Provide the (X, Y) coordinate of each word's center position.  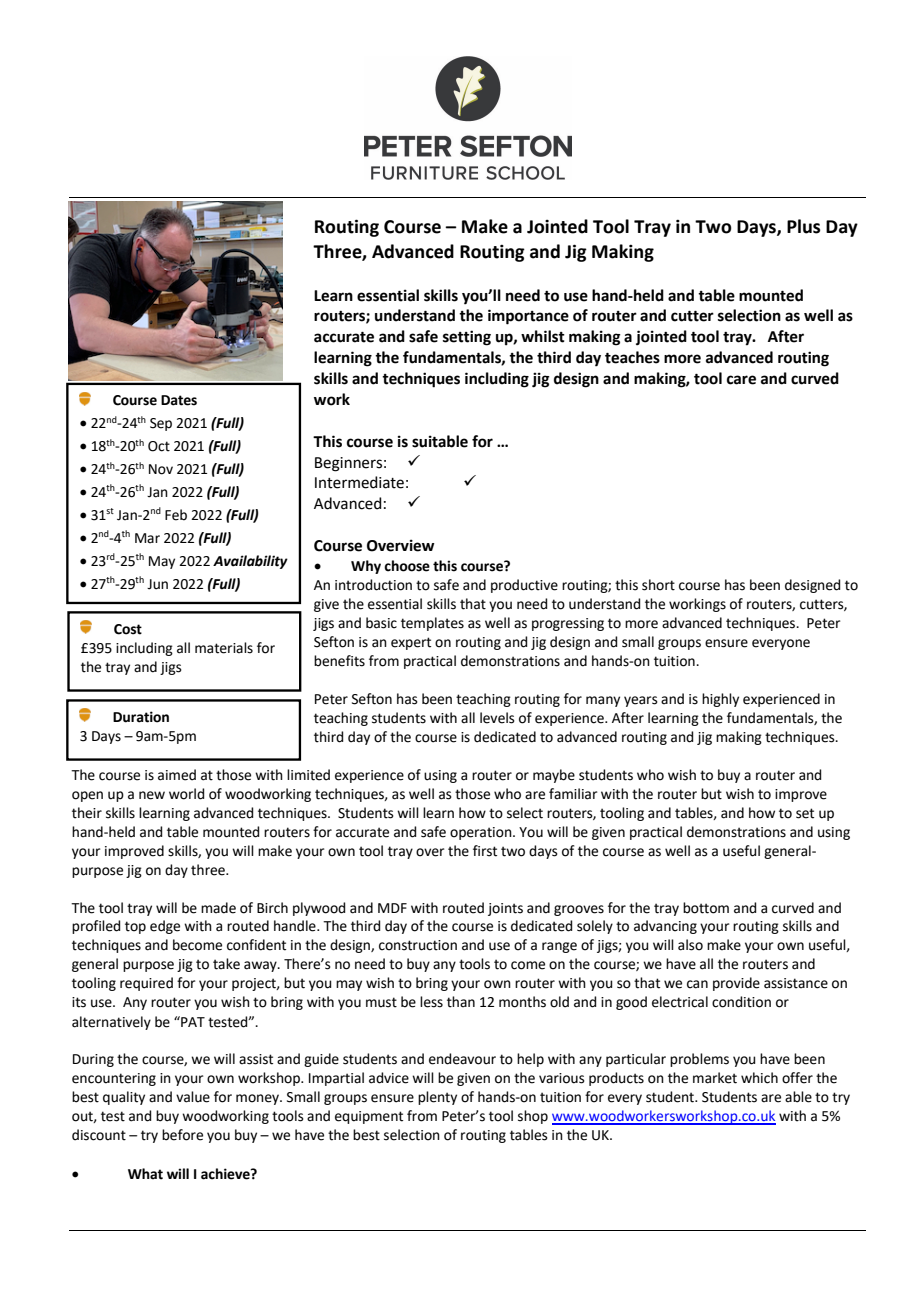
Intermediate (359, 482)
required (146, 984)
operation (482, 833)
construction (418, 945)
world (186, 794)
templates (432, 624)
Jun (157, 584)
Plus (803, 226)
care (741, 380)
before (182, 1135)
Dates (179, 400)
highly (720, 700)
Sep (161, 424)
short (658, 585)
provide (736, 984)
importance (528, 317)
